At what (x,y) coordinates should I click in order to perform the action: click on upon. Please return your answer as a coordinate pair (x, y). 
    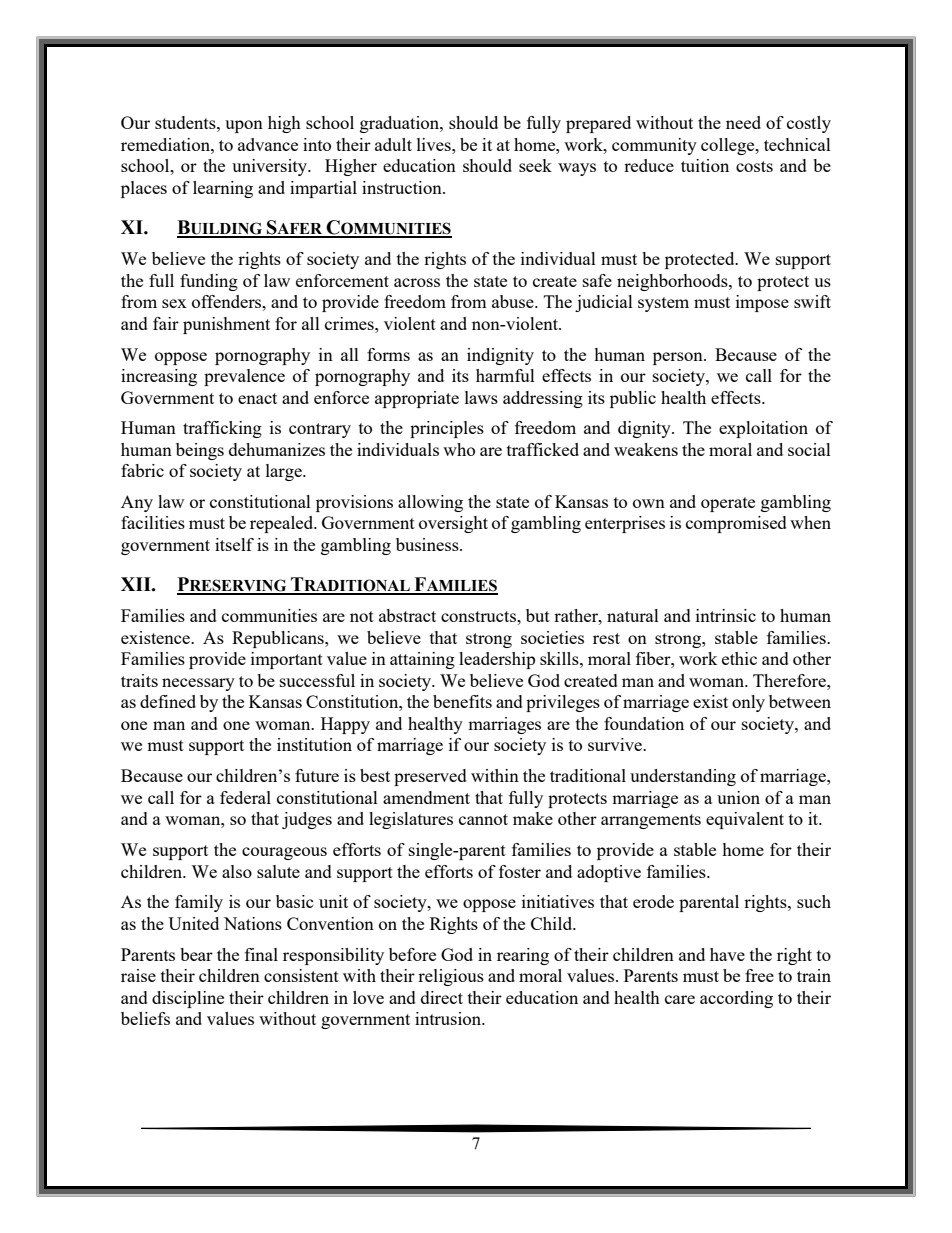
    Looking at the image, I should click on (244, 126).
